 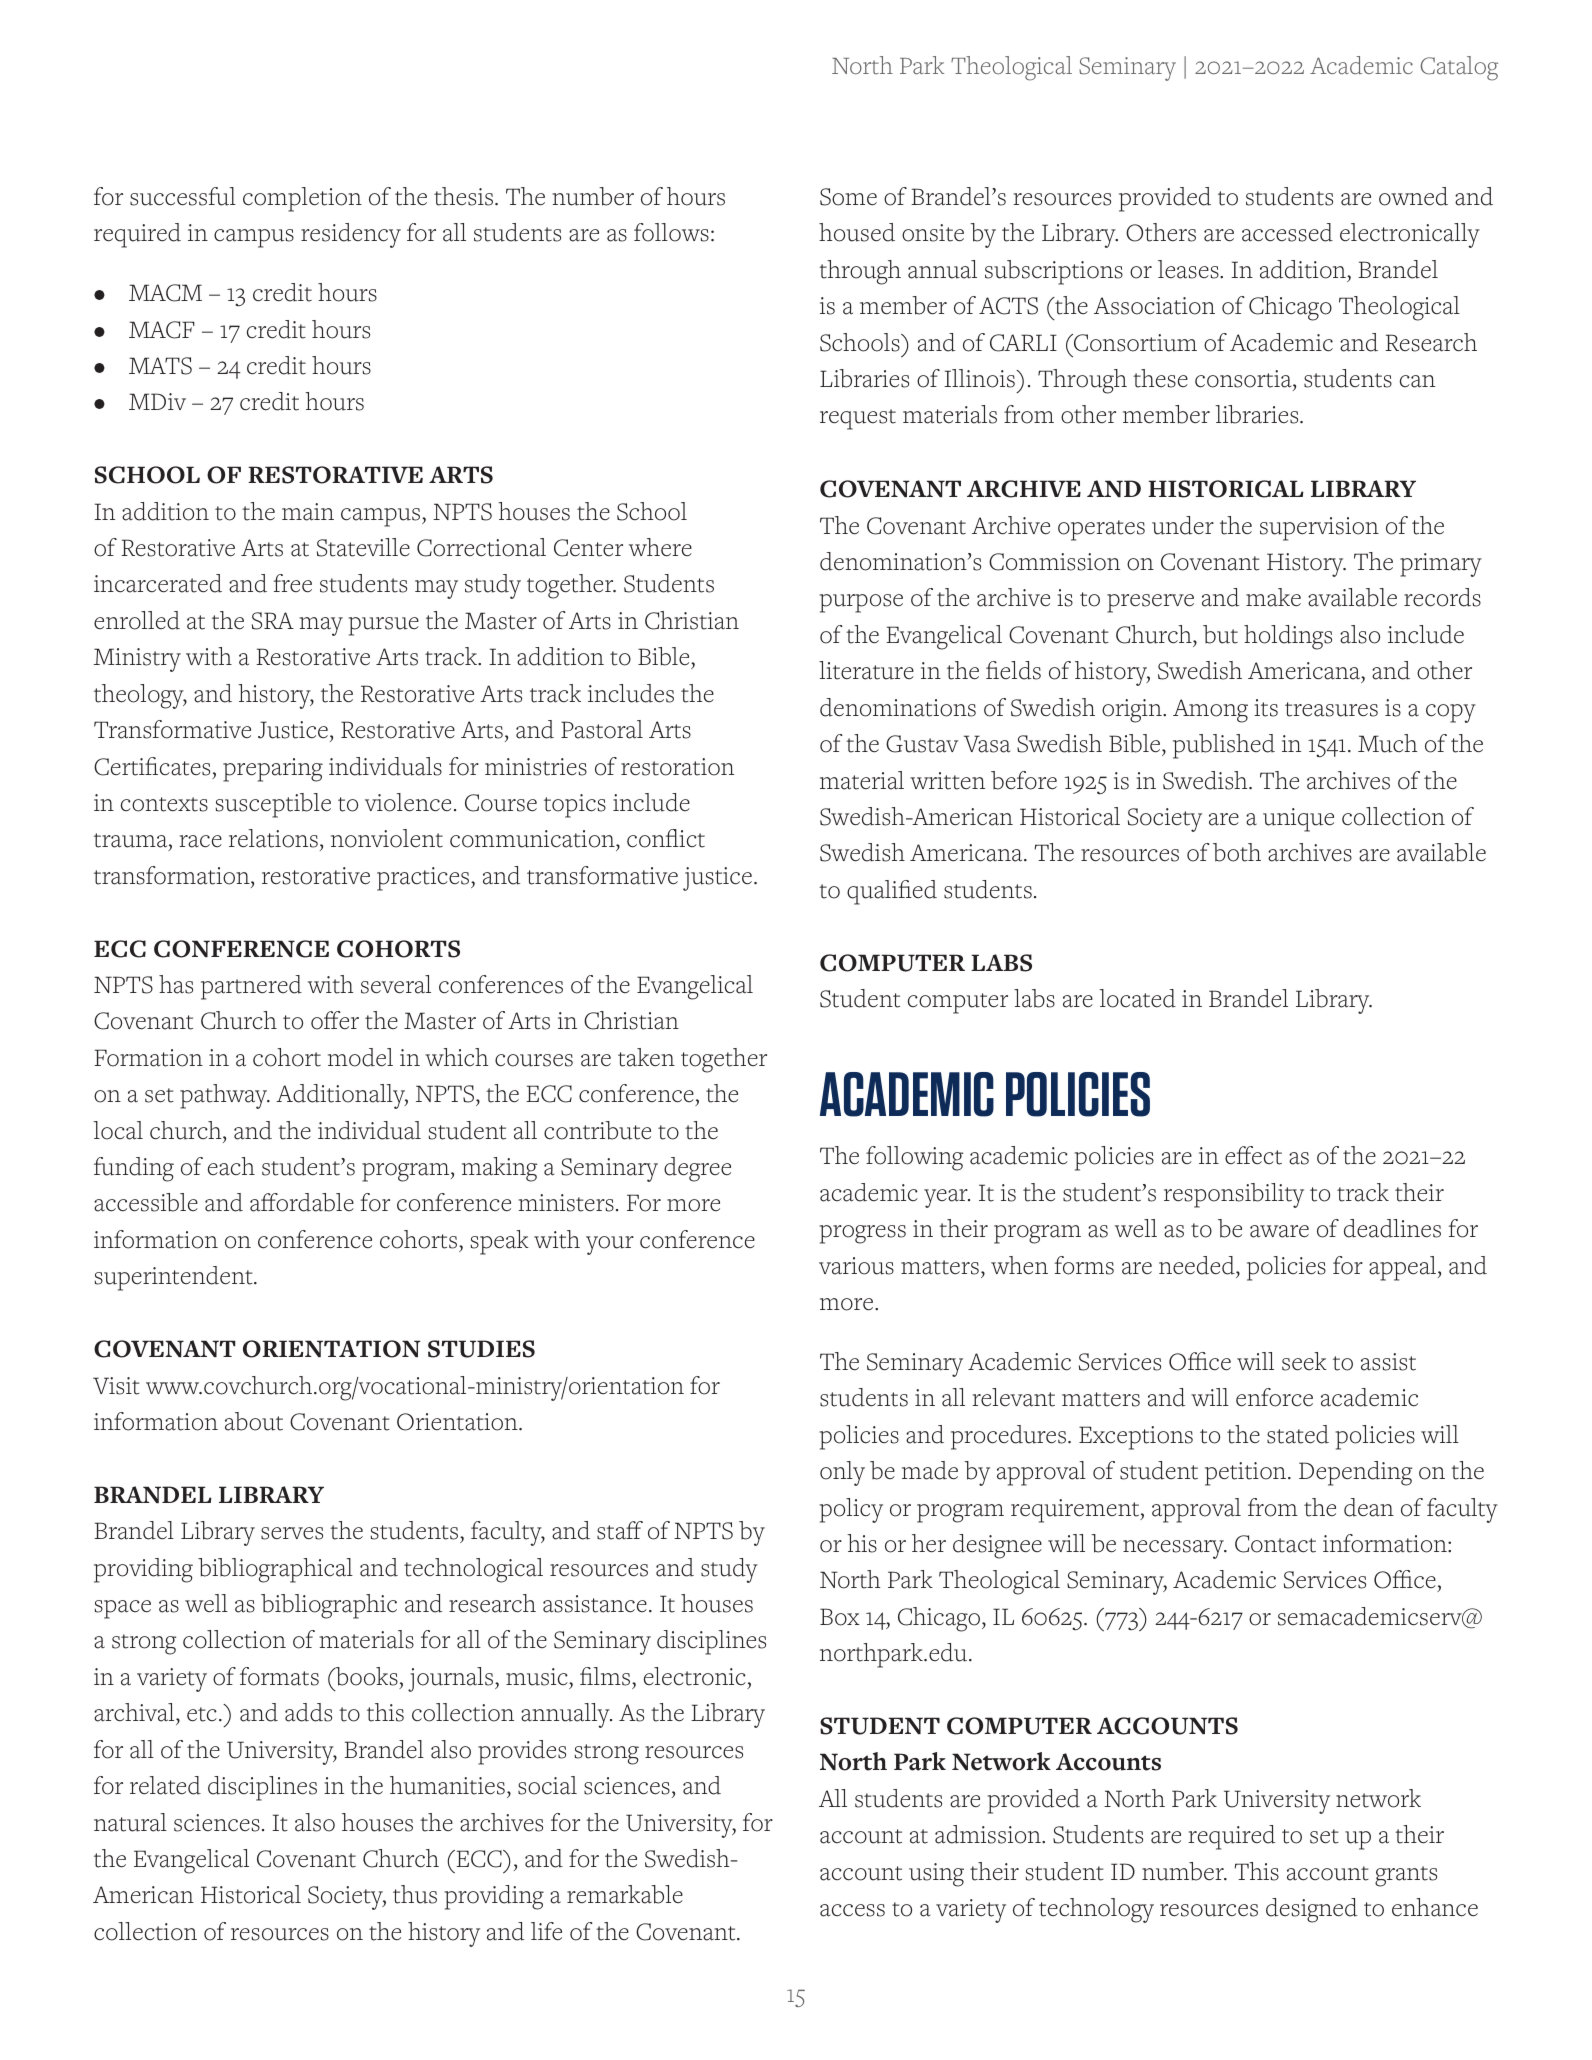 I want to click on owned, so click(x=1413, y=196).
